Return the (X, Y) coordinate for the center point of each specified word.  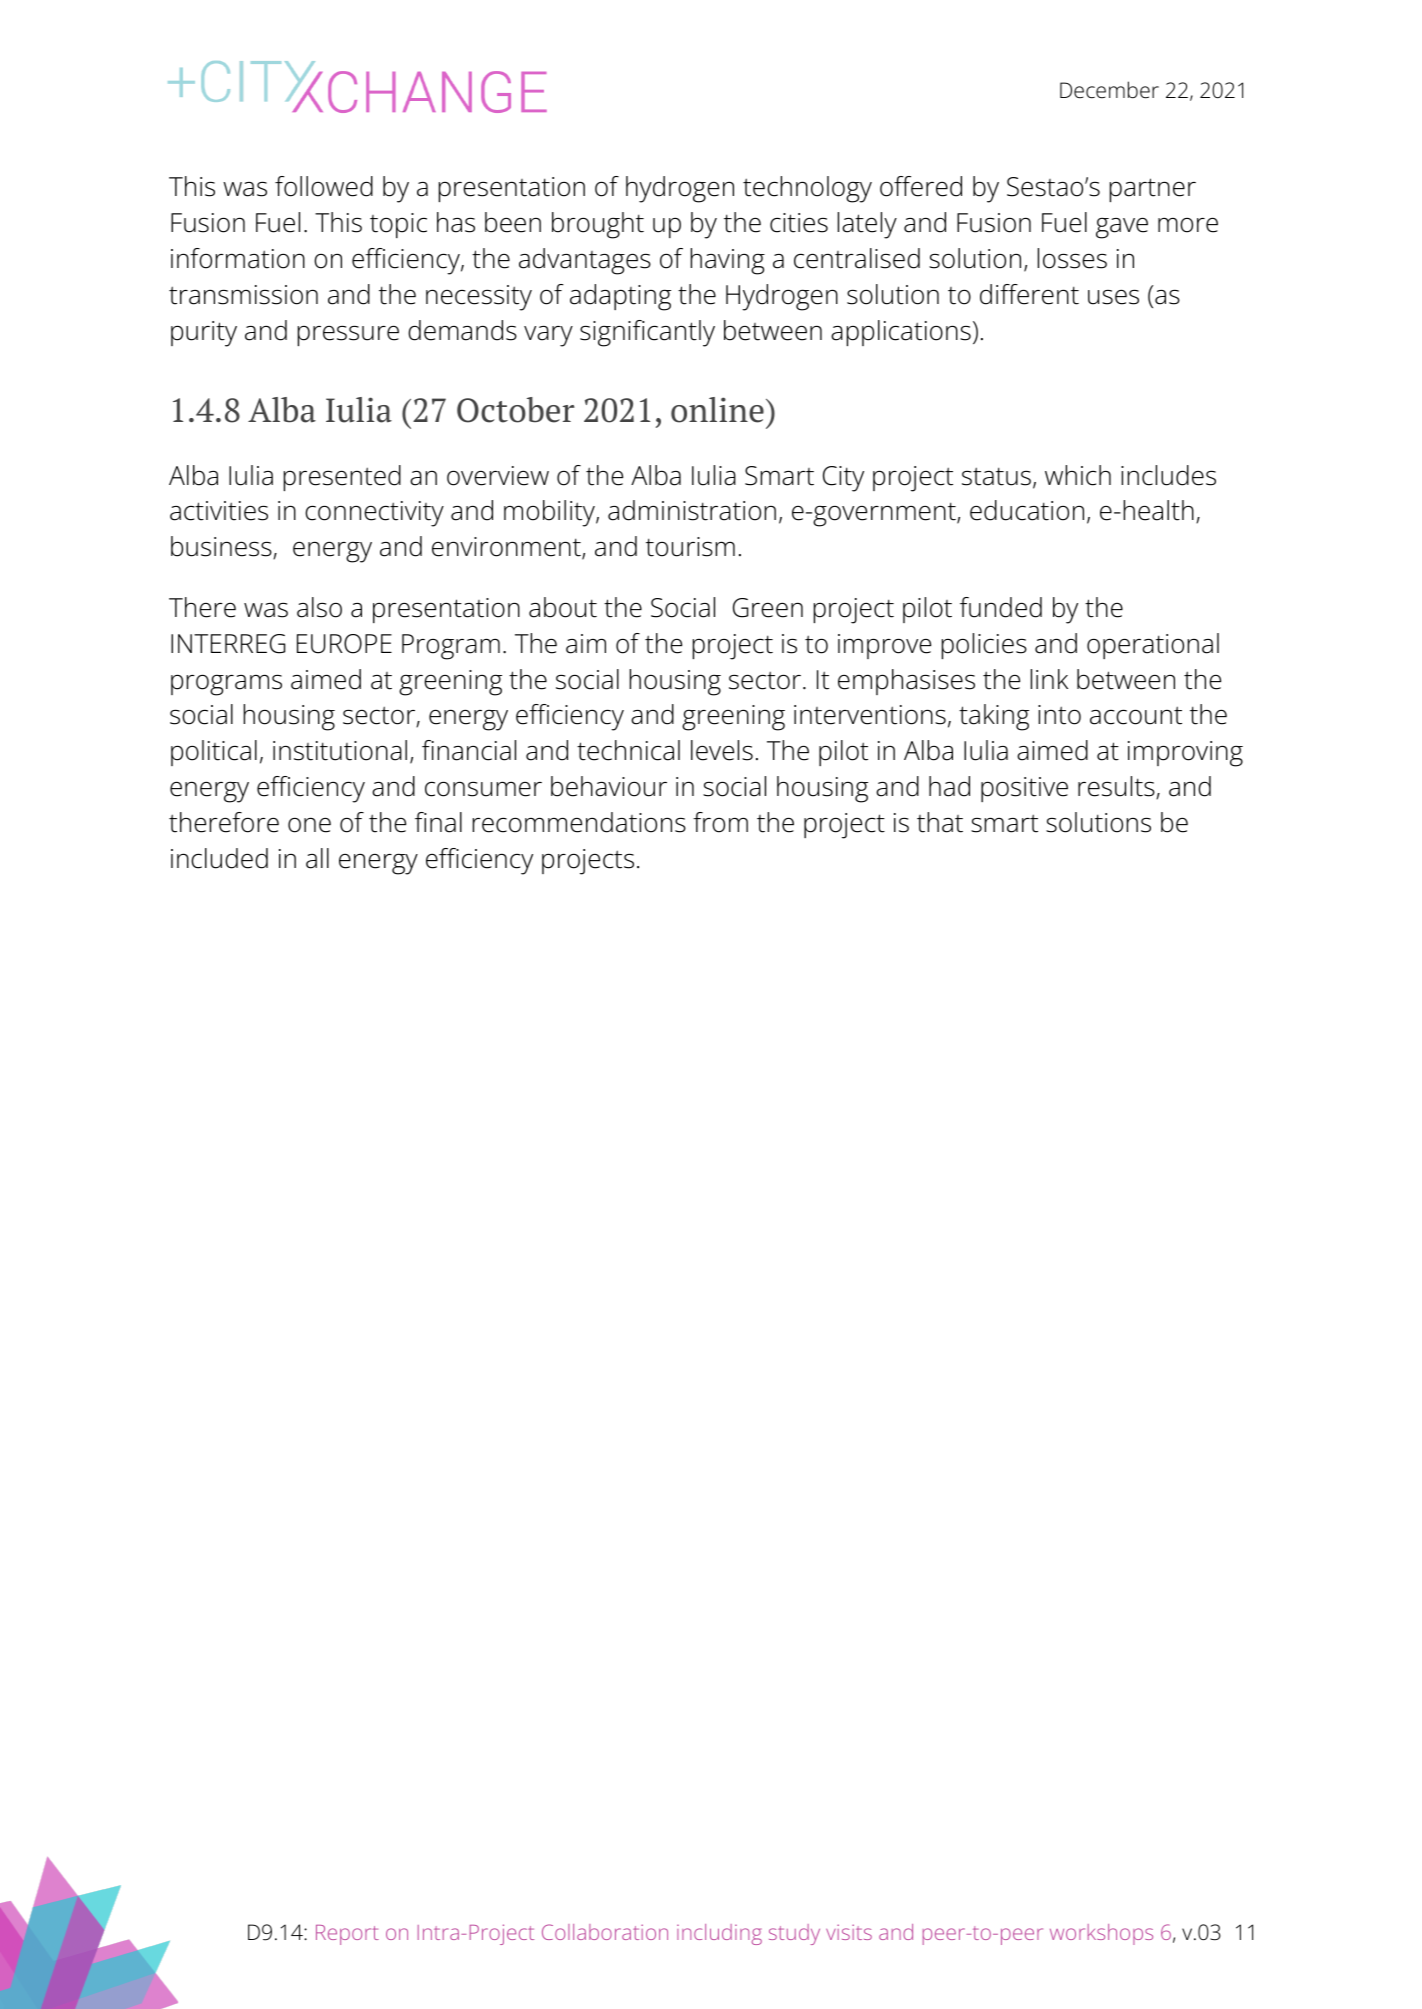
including (719, 1934)
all (317, 858)
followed (324, 186)
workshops (1101, 1934)
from (720, 822)
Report (347, 1935)
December (1109, 90)
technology (807, 189)
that (940, 822)
